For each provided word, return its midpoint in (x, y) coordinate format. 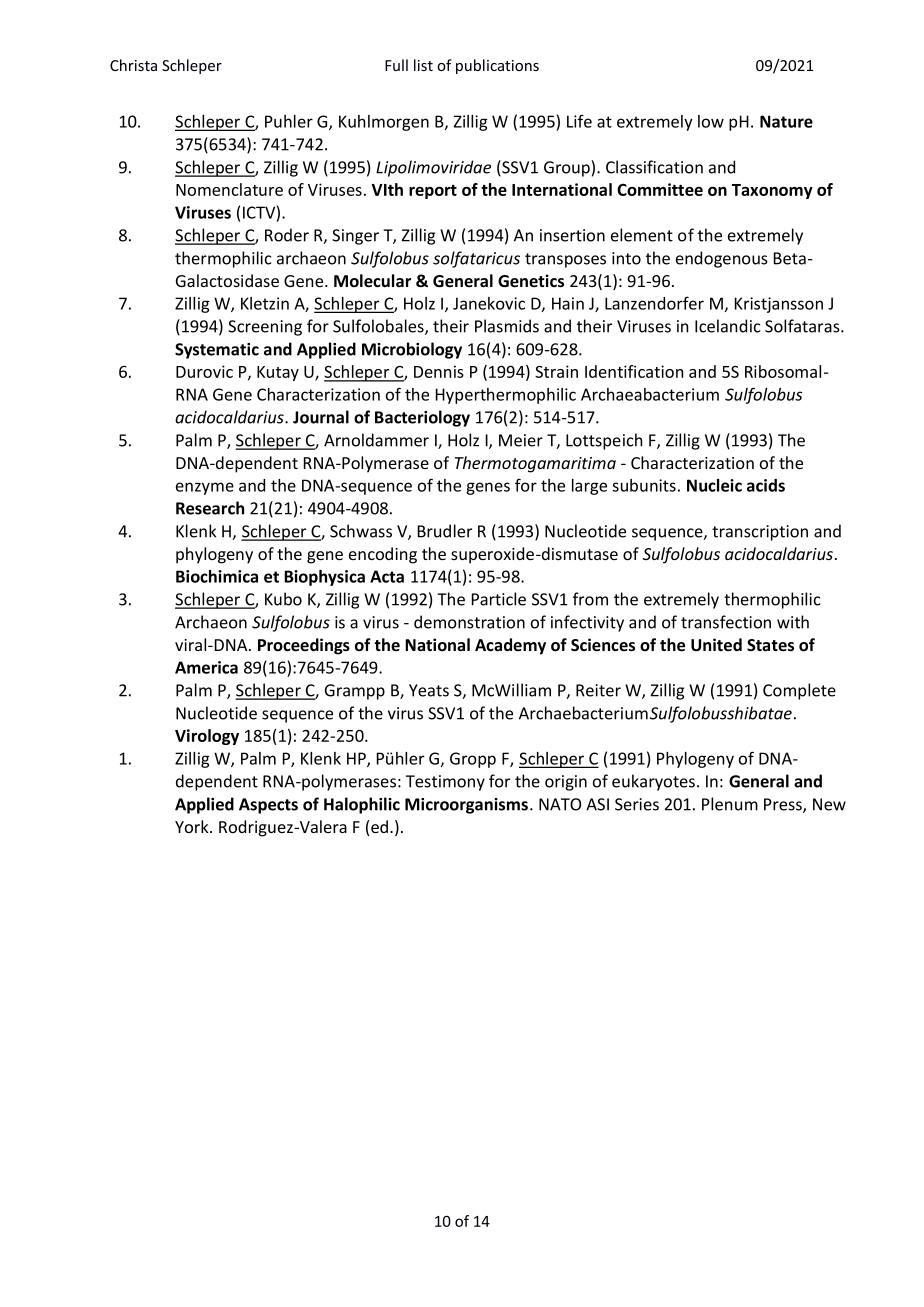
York (193, 826)
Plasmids (507, 326)
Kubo (283, 599)
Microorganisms (466, 806)
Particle (499, 599)
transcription (760, 533)
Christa (133, 65)
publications (497, 66)
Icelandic (728, 326)
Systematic (217, 351)
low (711, 121)
